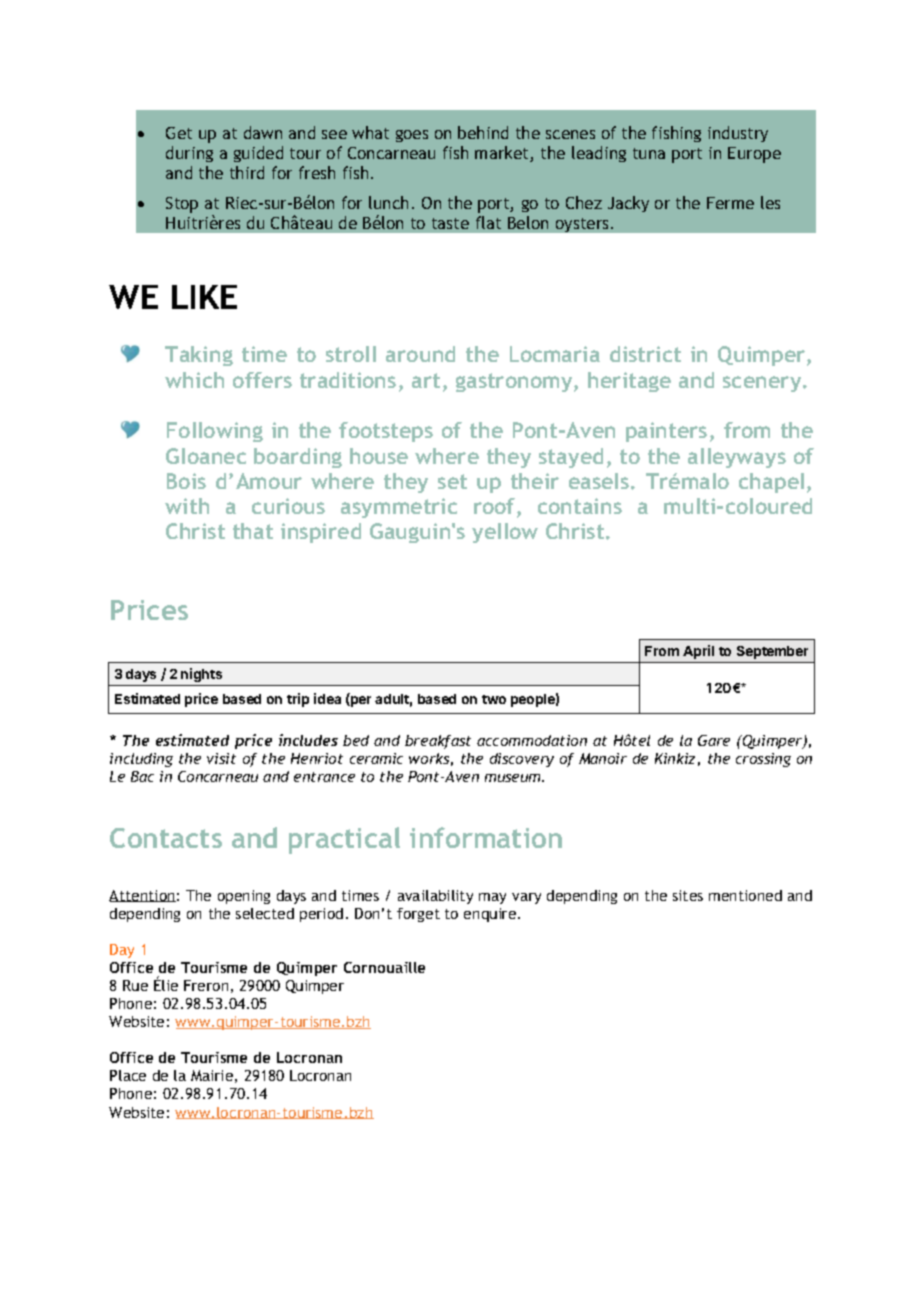  Describe the element at coordinates (483, 132) in the screenshot. I see `behind` at that location.
